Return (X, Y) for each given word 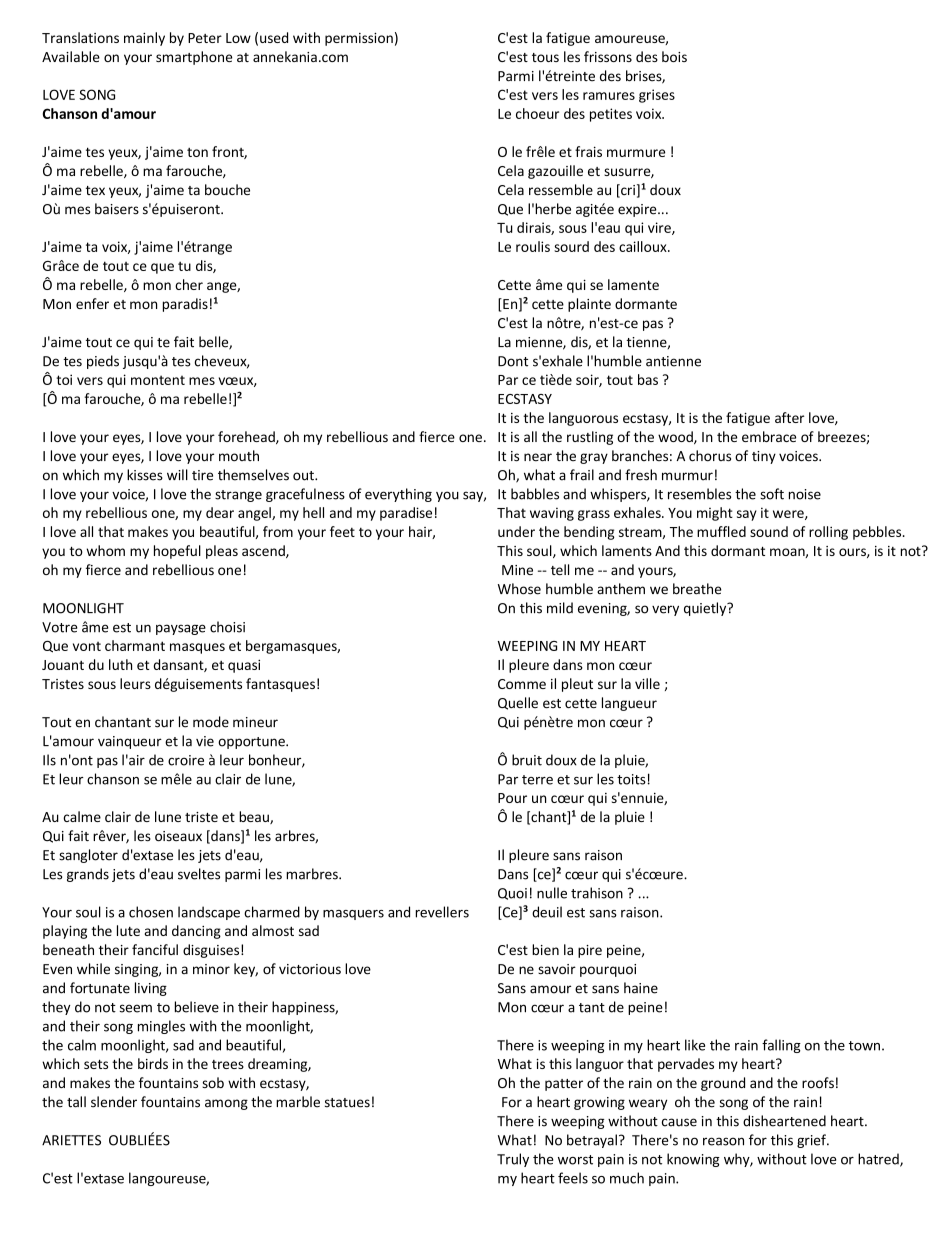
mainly (144, 39)
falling (781, 1046)
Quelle (518, 703)
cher (189, 284)
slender (114, 1102)
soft (772, 494)
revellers (442, 912)
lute (128, 930)
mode (211, 722)
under (516, 531)
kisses (145, 475)
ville (647, 683)
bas (648, 379)
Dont (513, 361)
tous (545, 57)
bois (674, 56)
